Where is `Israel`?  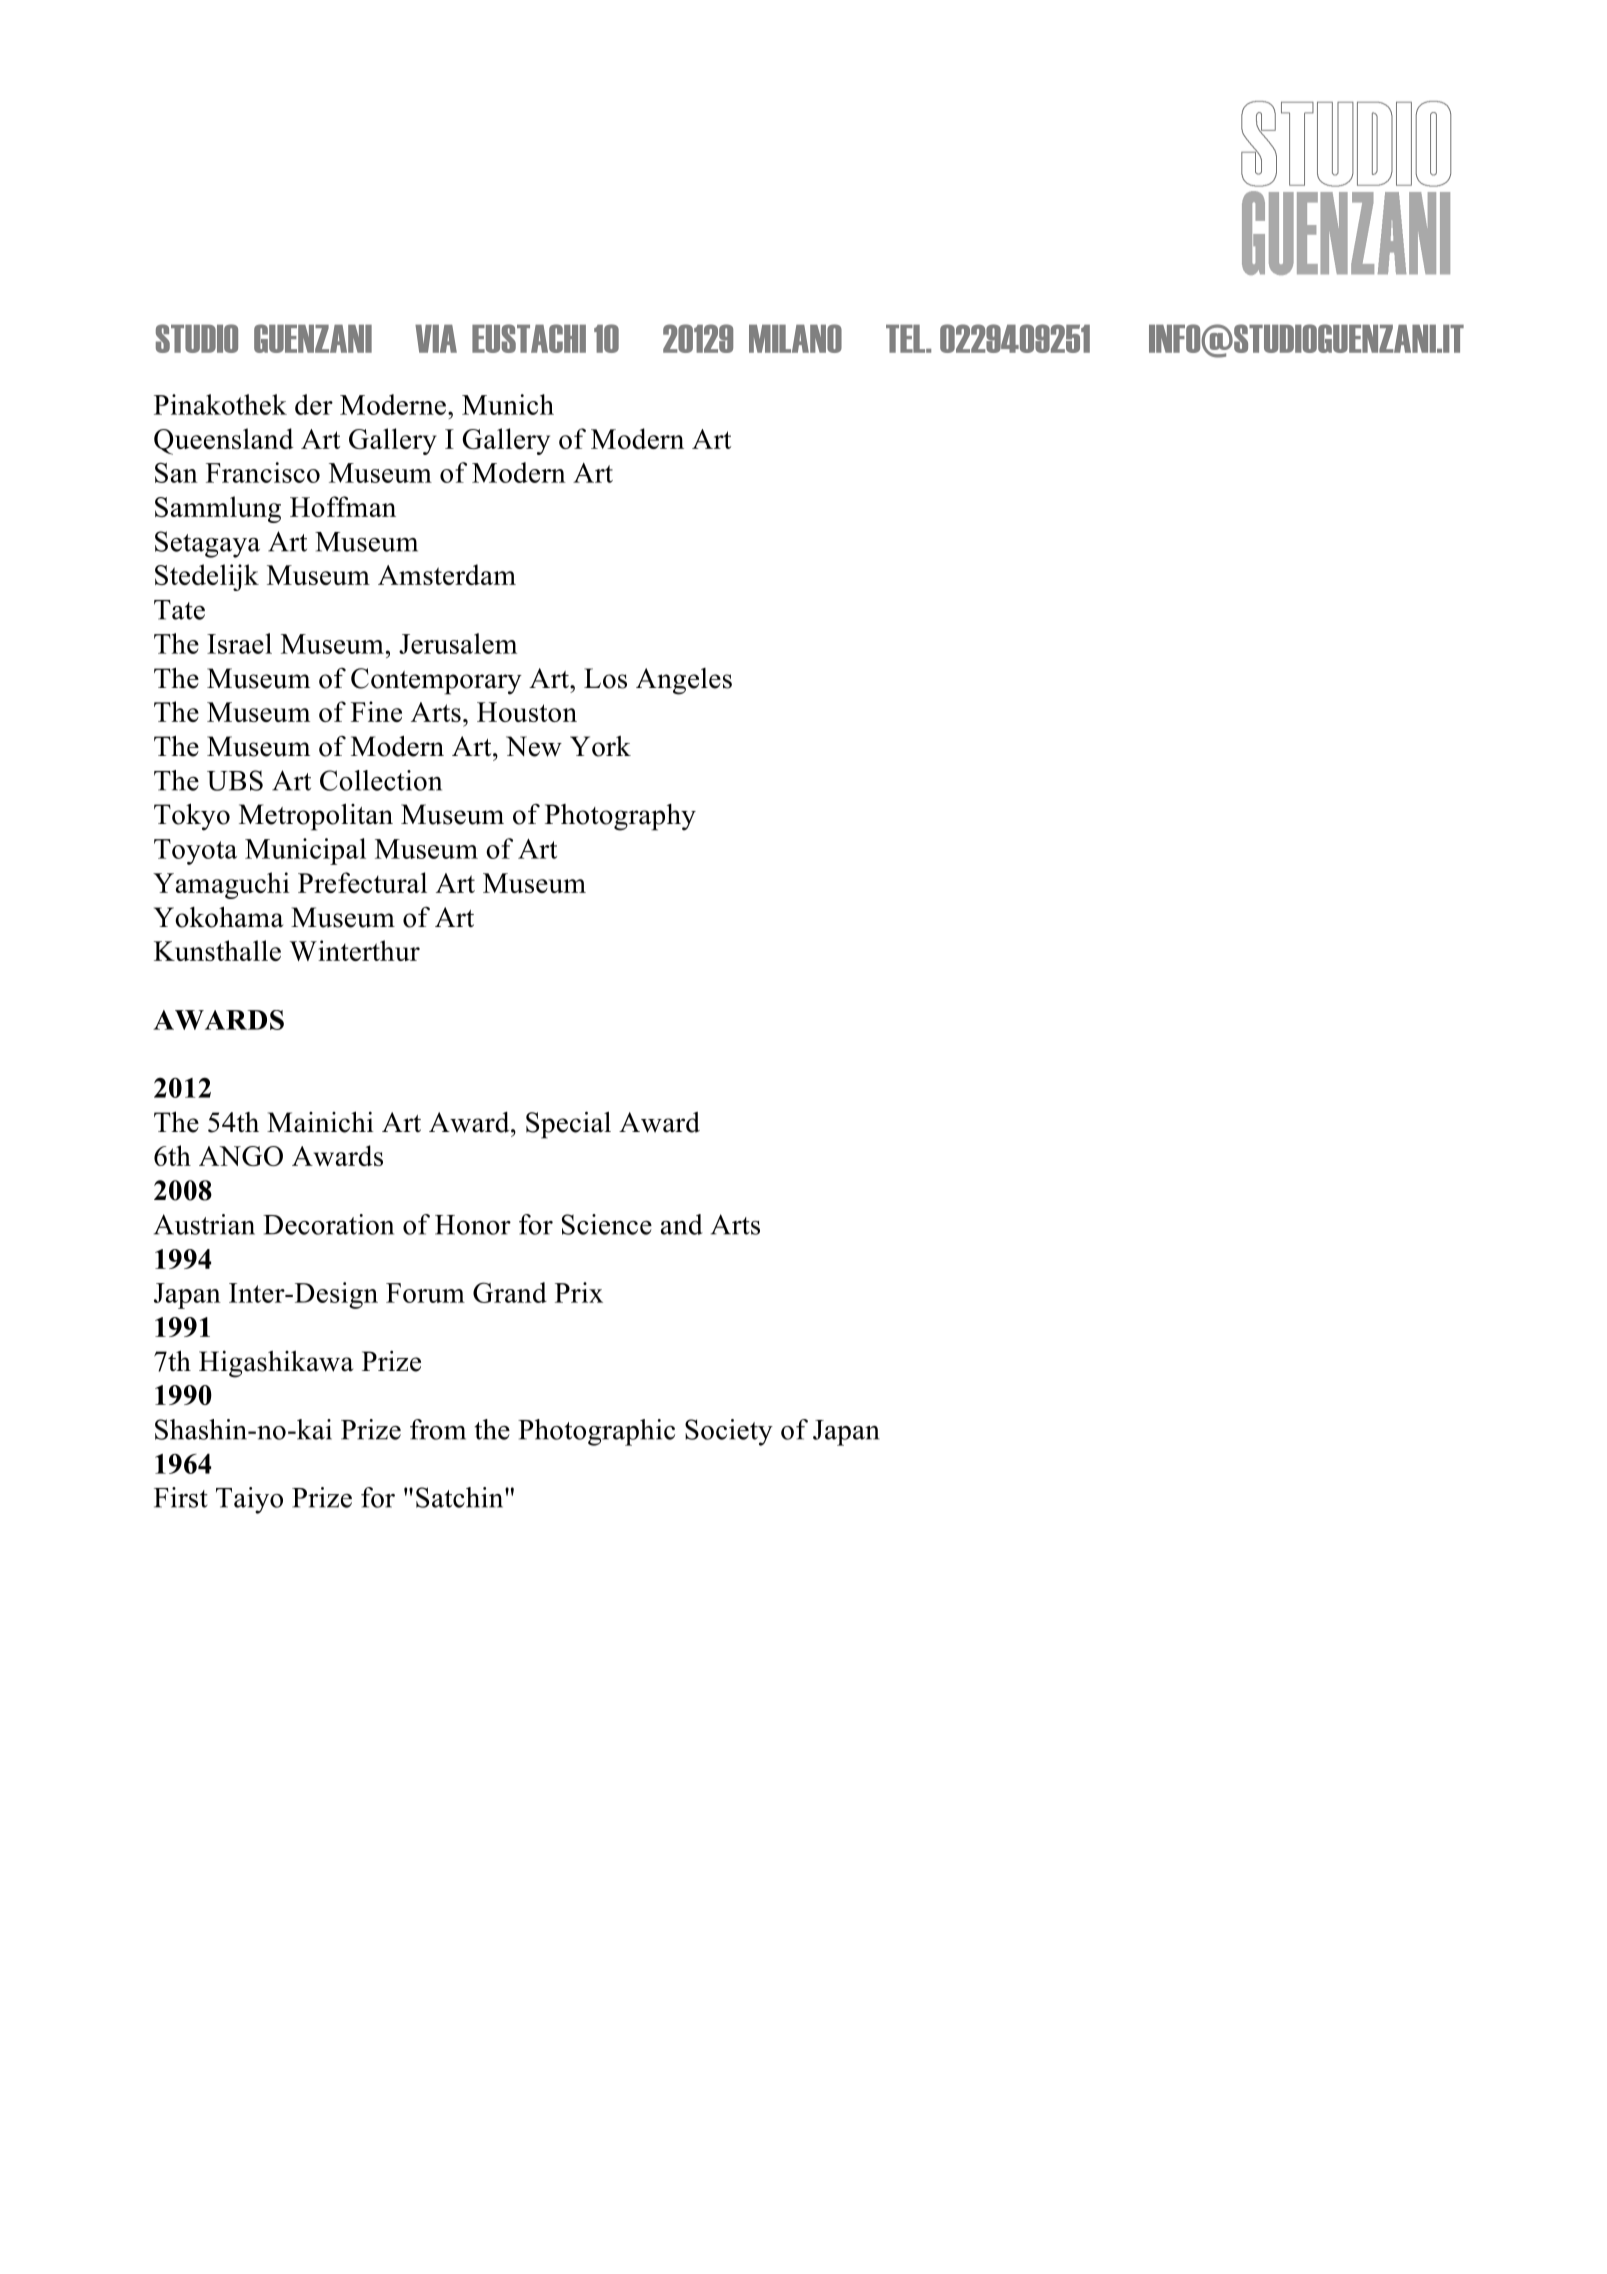
Israel is located at coordinates (239, 643).
